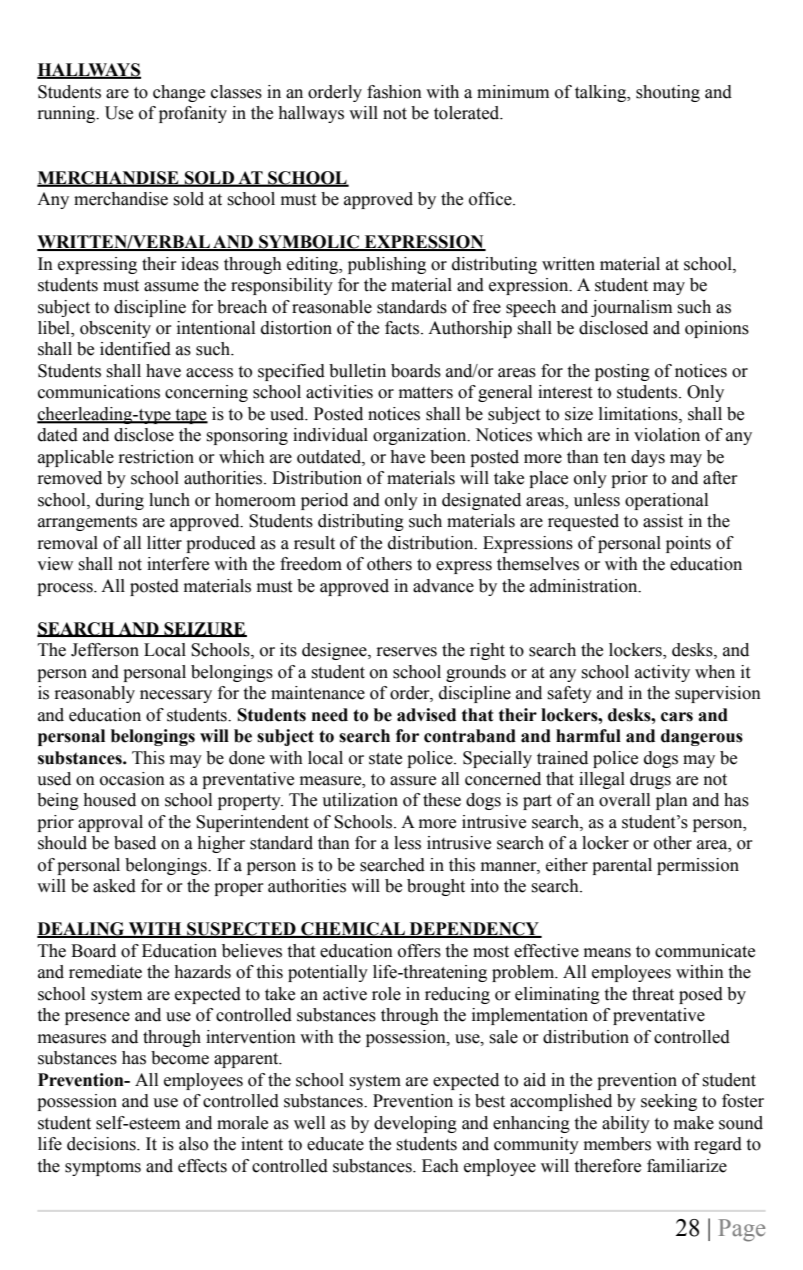  Describe the element at coordinates (360, 800) in the screenshot. I see `utilization` at that location.
